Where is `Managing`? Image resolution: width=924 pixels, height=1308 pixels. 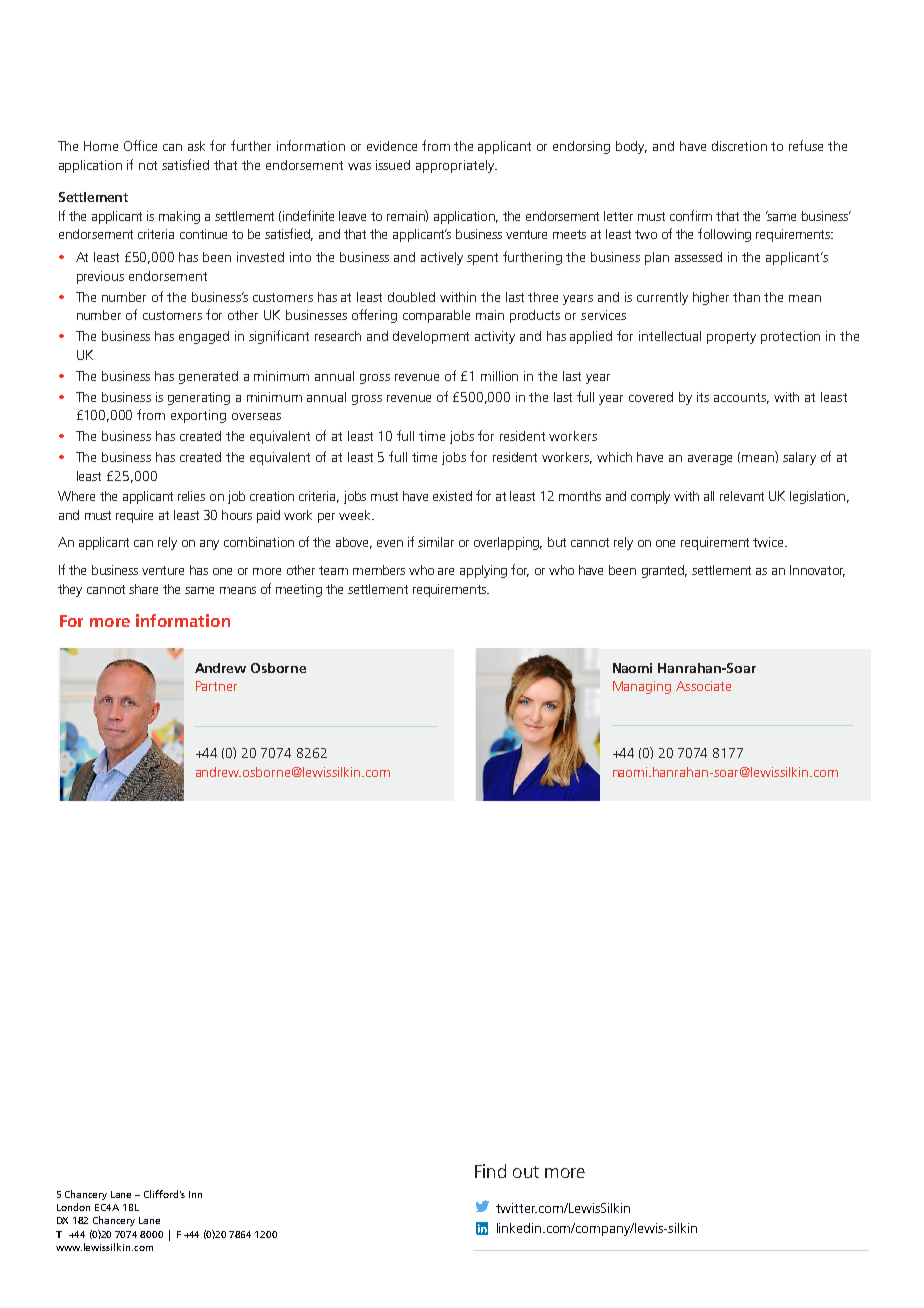 Managing is located at coordinates (642, 687).
